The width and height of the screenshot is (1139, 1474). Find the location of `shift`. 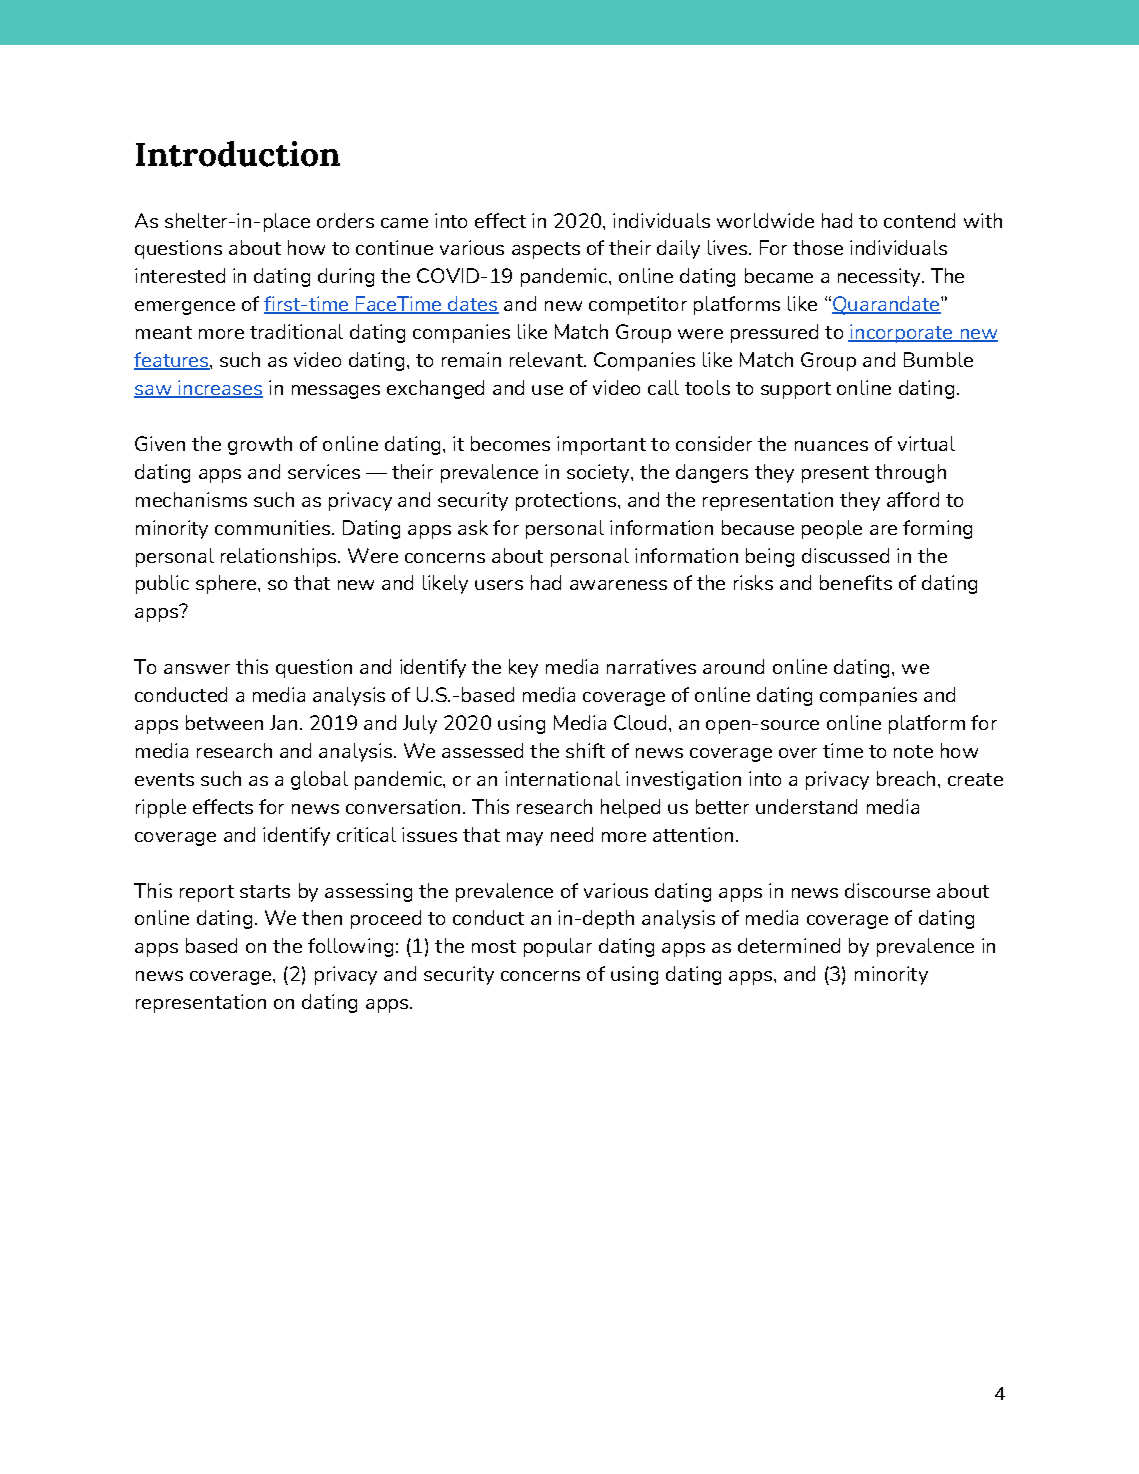

shift is located at coordinates (585, 750).
